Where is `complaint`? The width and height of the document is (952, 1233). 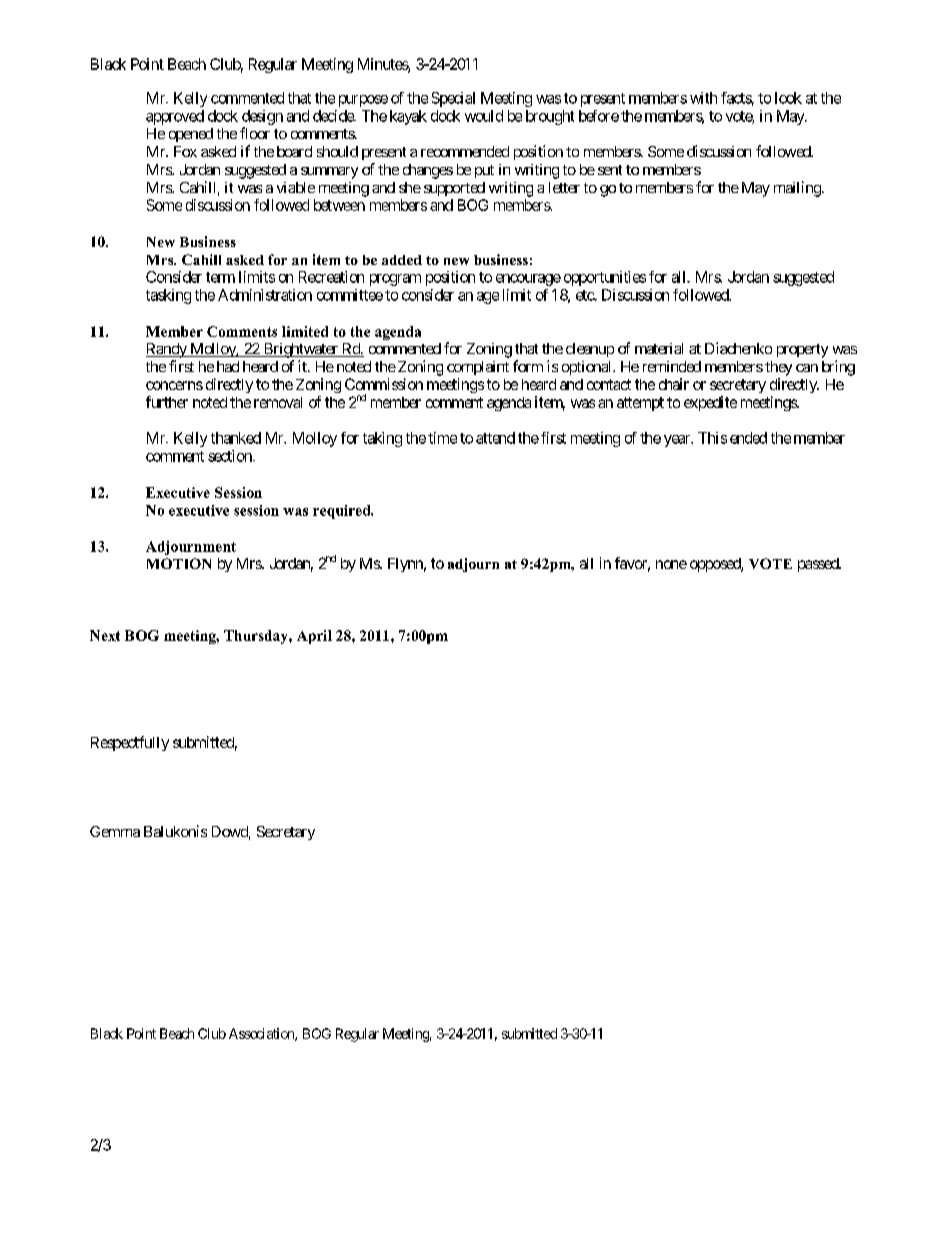
complaint is located at coordinates (478, 368).
